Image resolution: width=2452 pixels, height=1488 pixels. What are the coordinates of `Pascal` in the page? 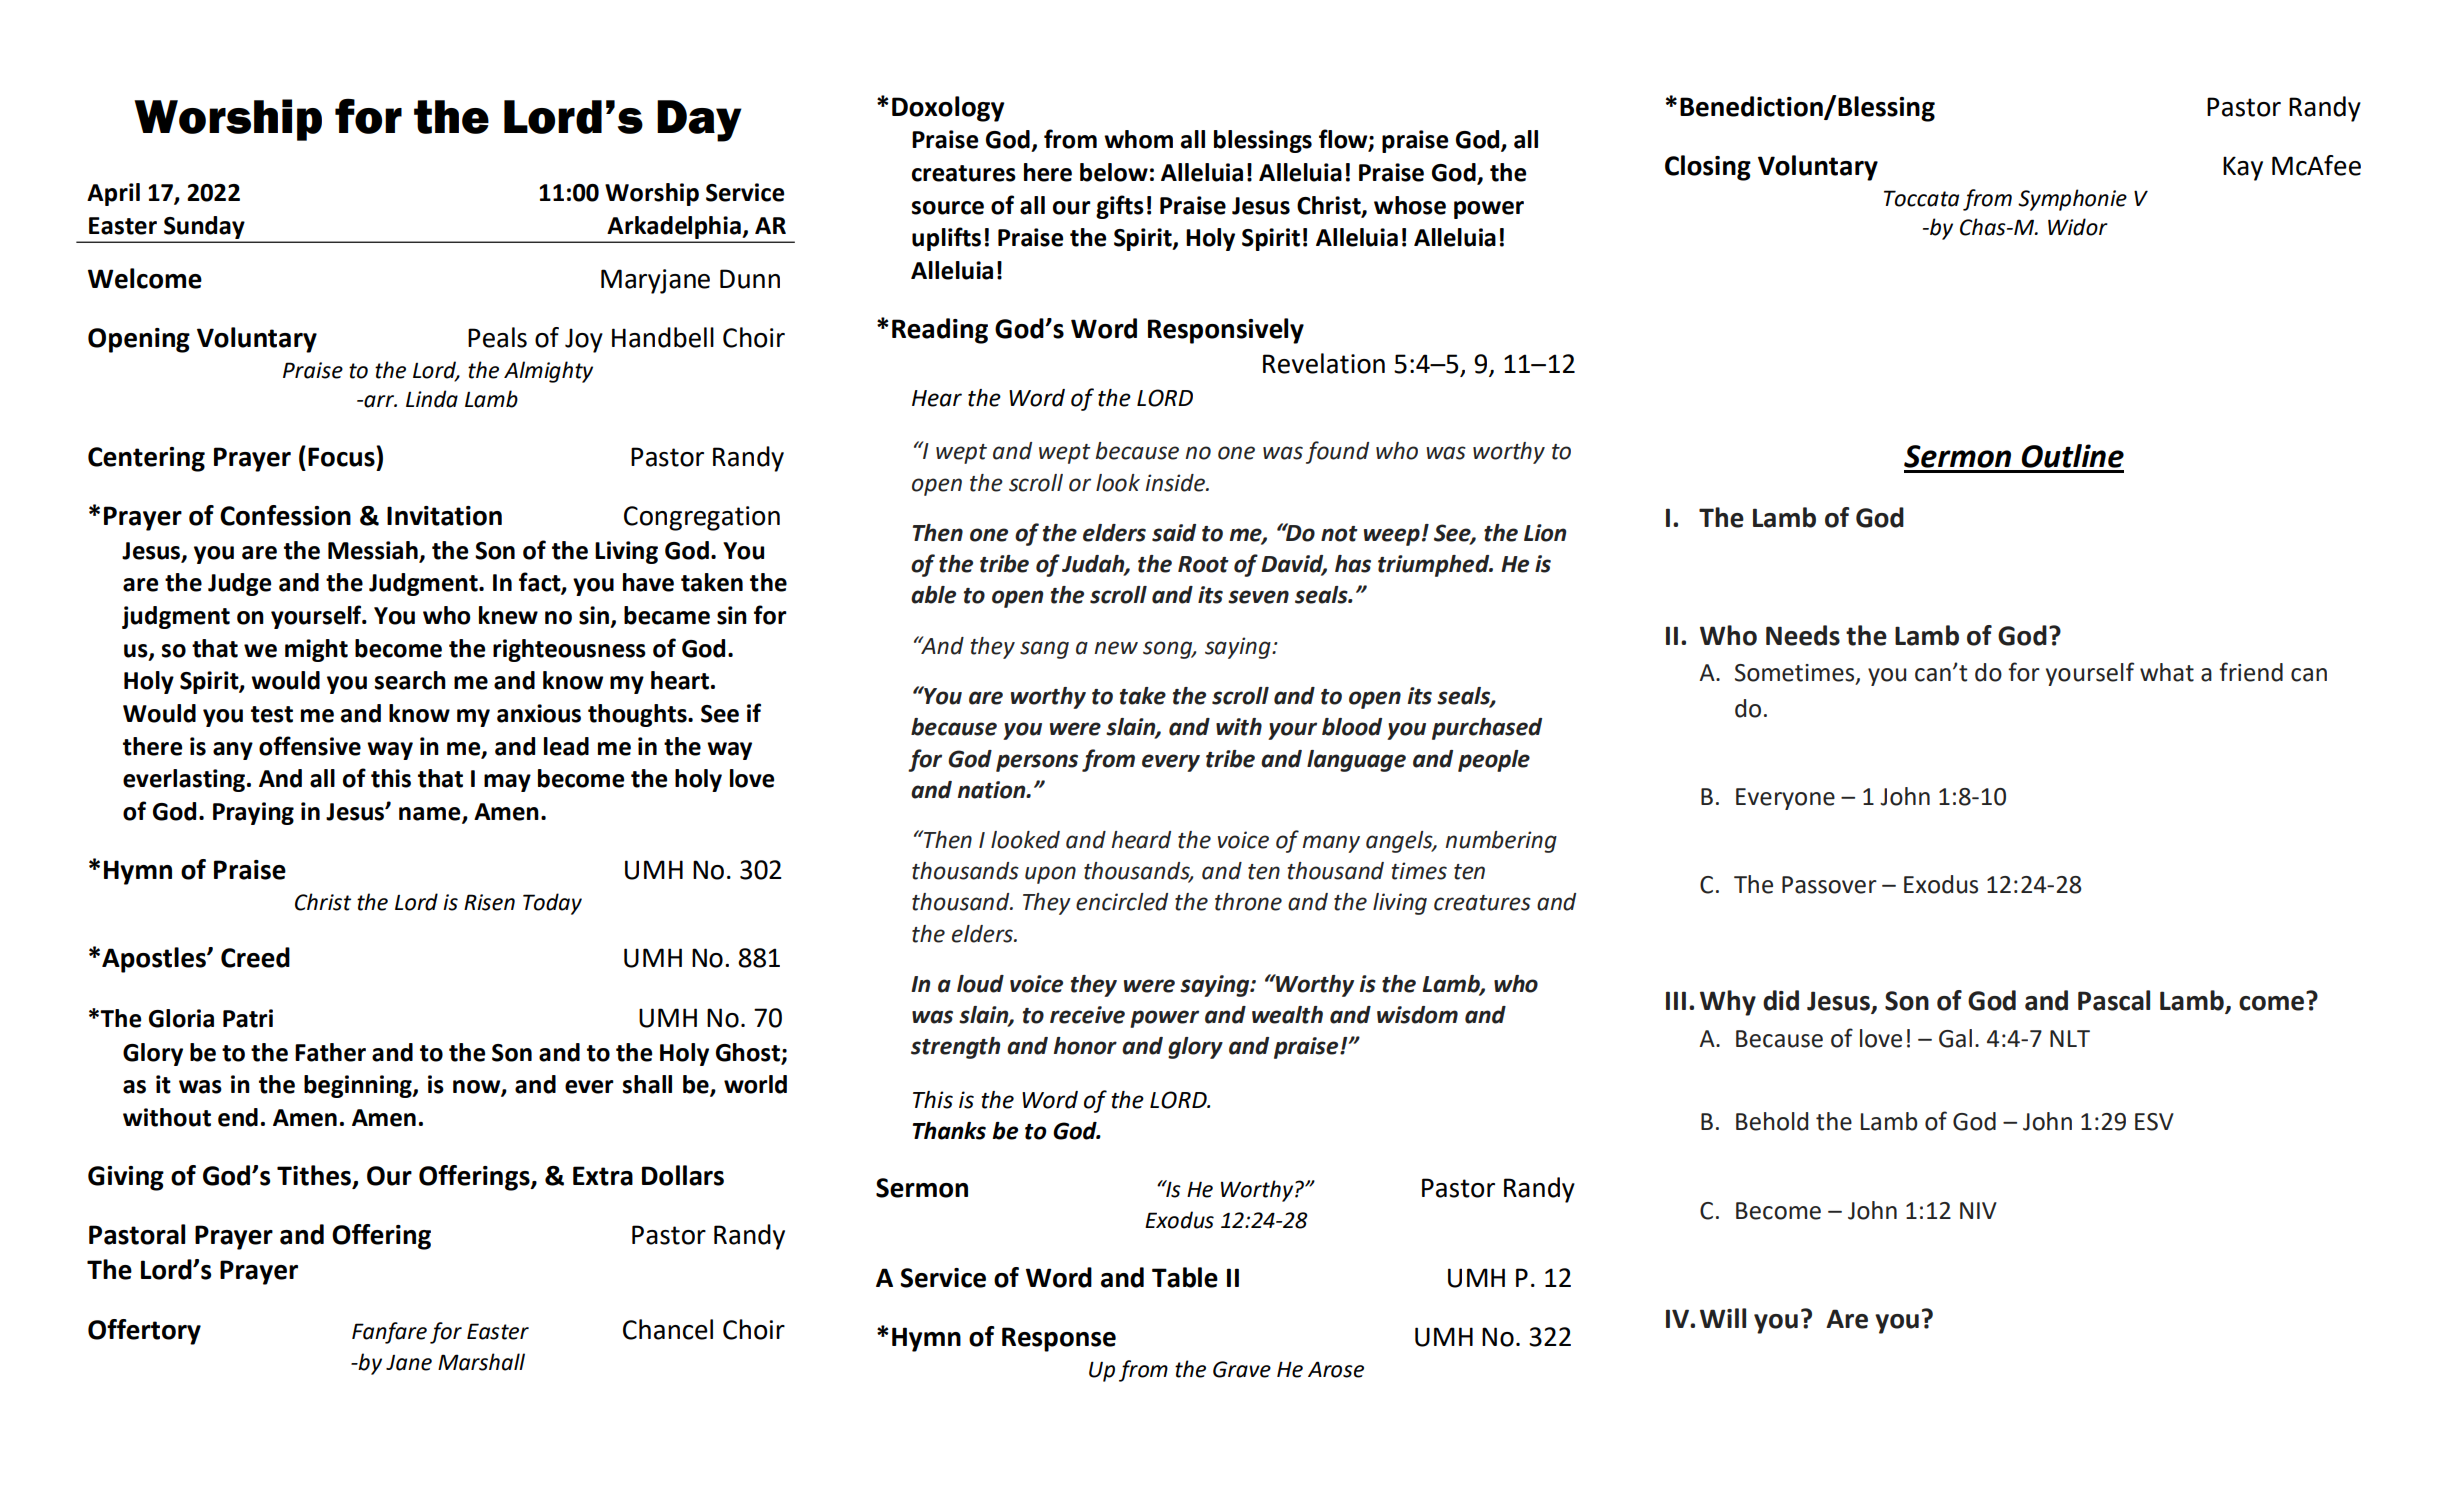 It's located at (2114, 1000).
